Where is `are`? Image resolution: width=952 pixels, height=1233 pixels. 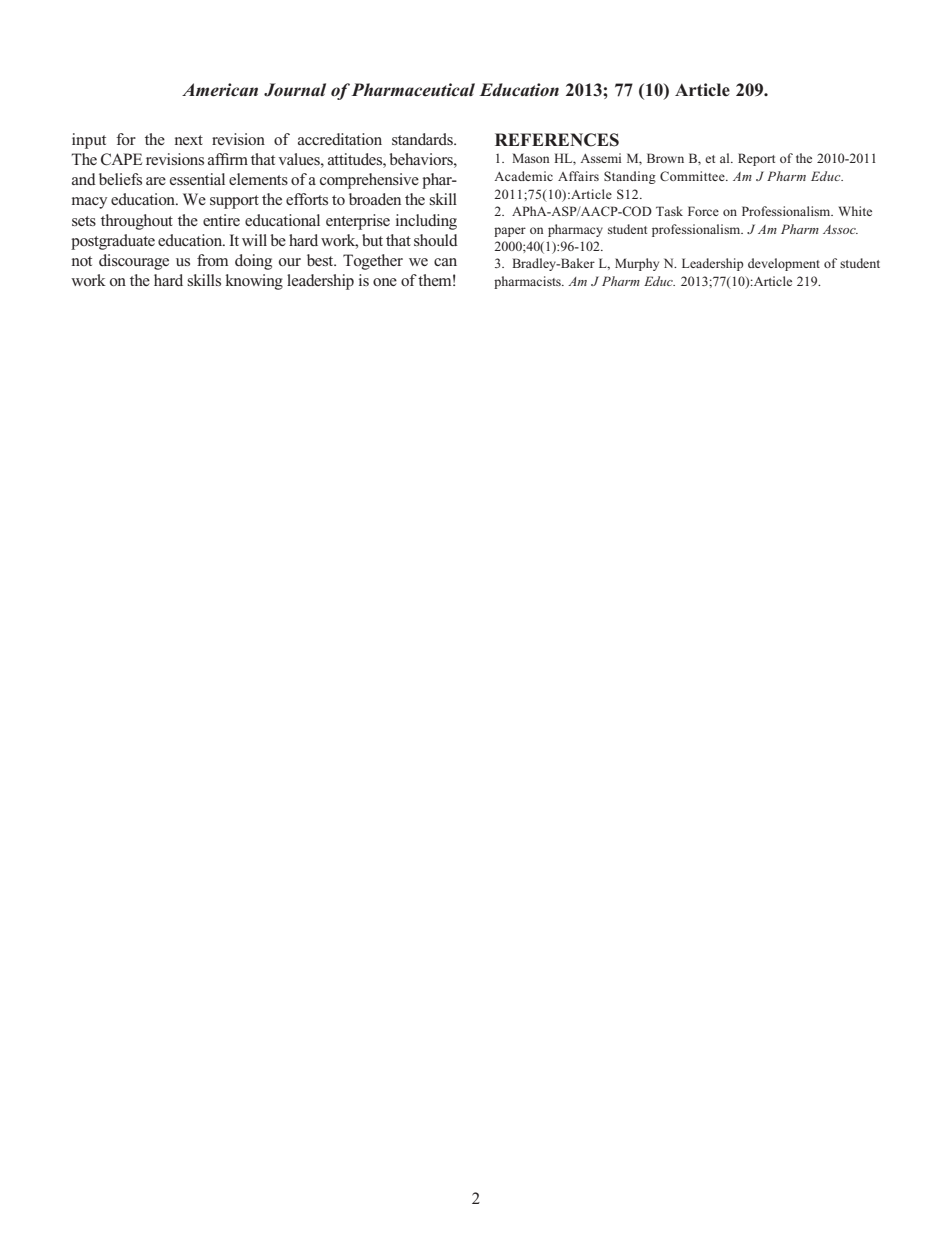 are is located at coordinates (156, 181).
